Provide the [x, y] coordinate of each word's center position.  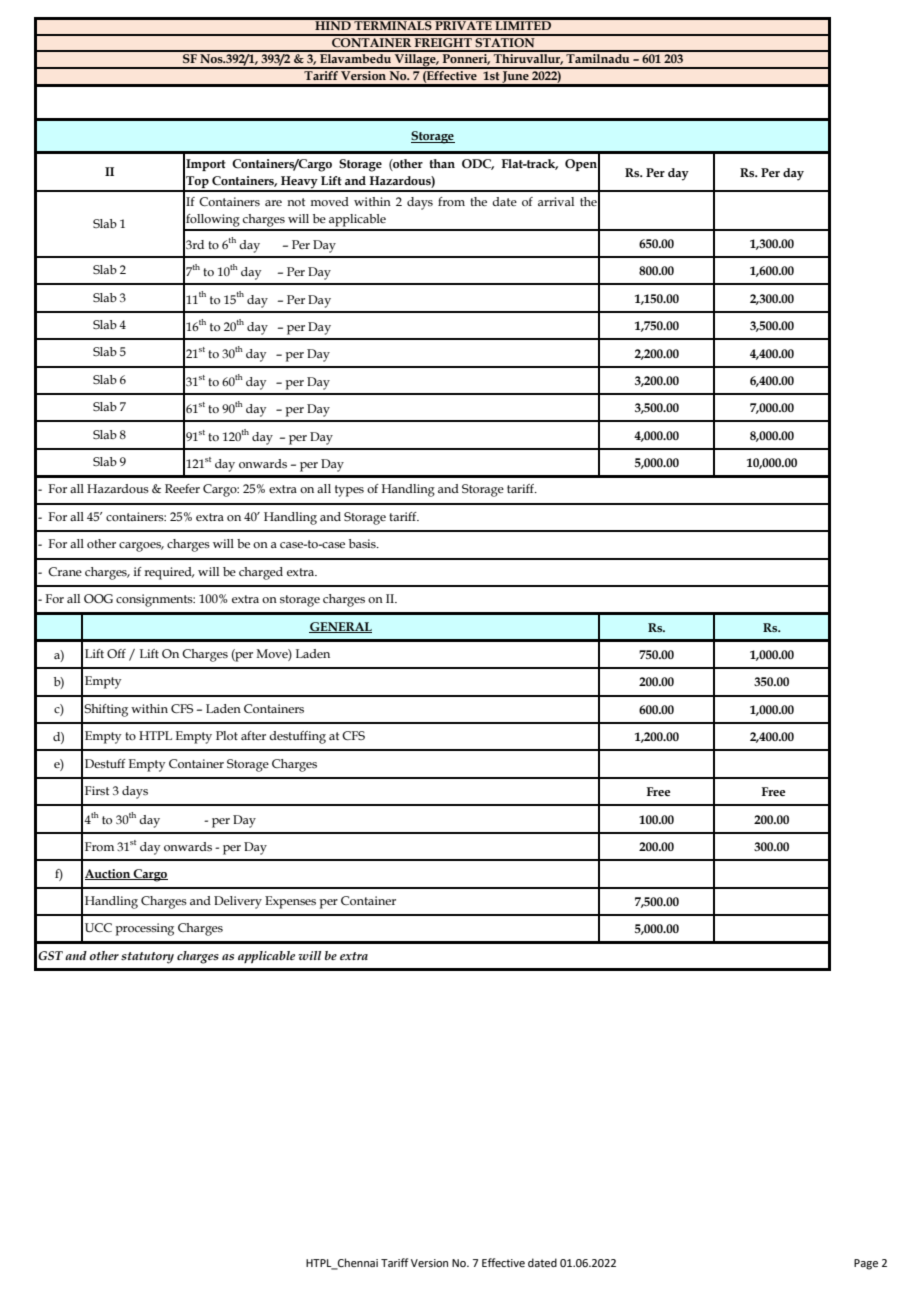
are [273, 203]
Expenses [290, 902]
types [349, 491]
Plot [227, 735]
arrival [556, 201]
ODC [478, 164]
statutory [147, 958]
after [253, 735]
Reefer [182, 488]
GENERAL [340, 627]
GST [50, 955]
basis [363, 543]
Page [866, 1264]
